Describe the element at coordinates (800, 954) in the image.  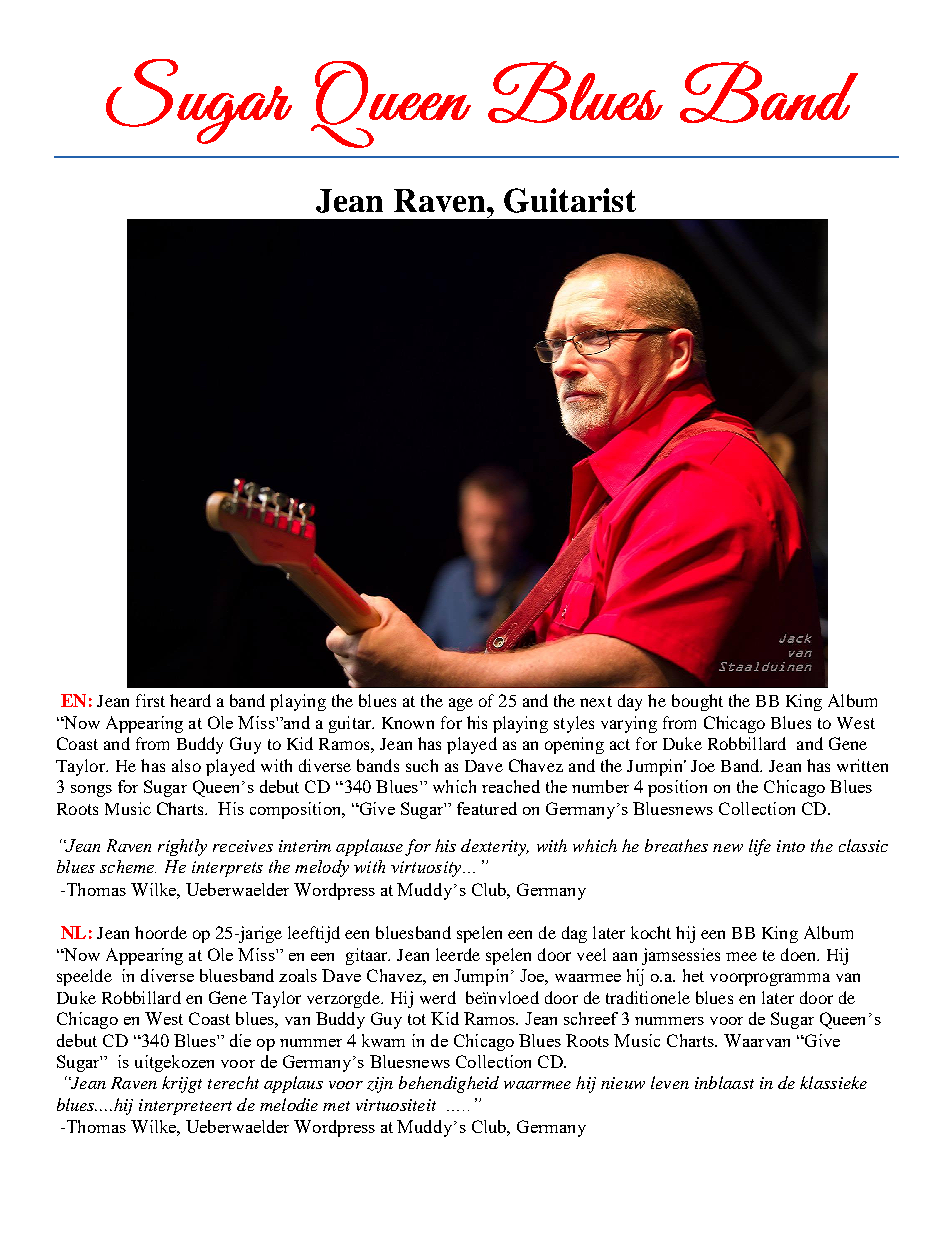
I see `doen` at that location.
